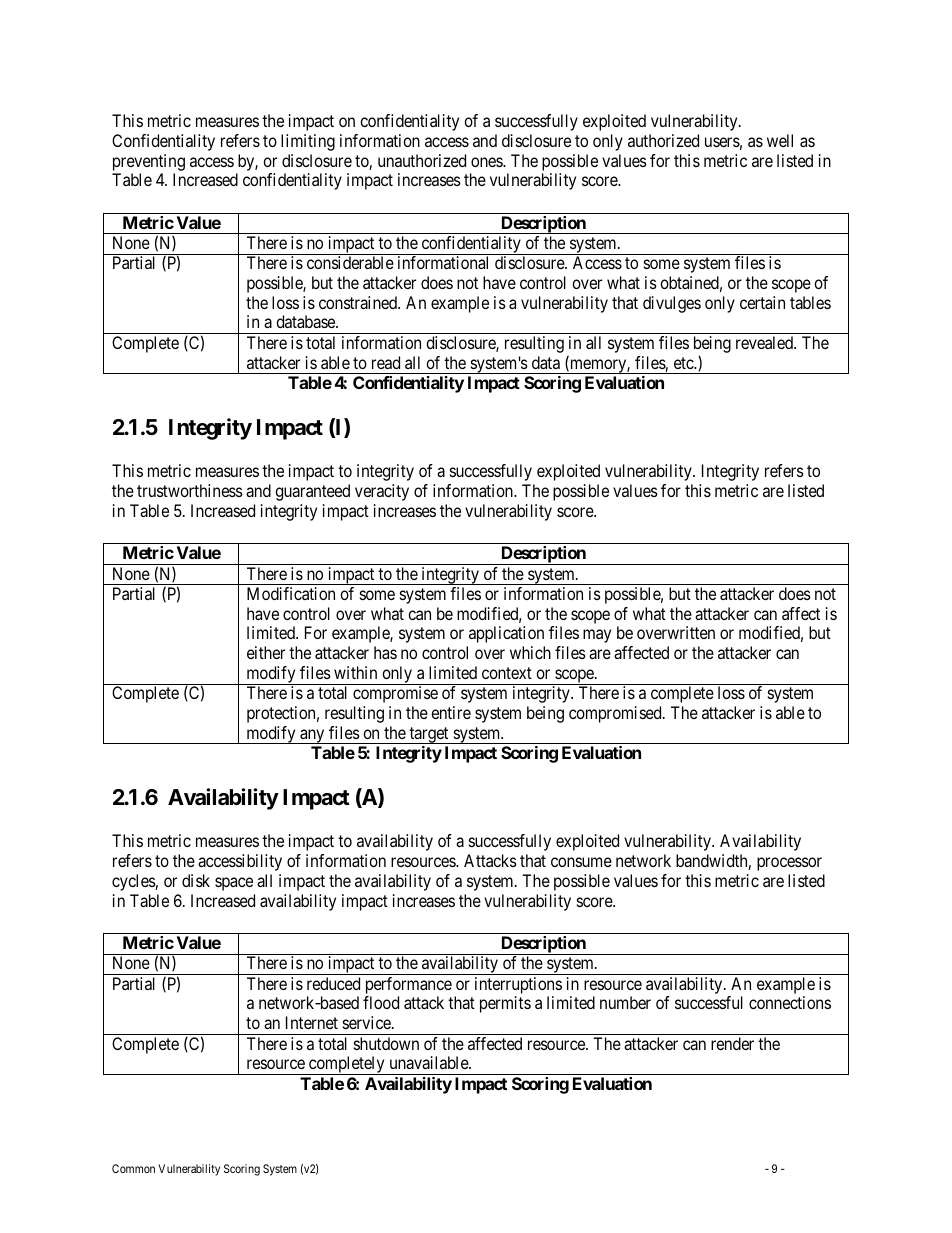 The width and height of the image is (952, 1233). I want to click on constrained, so click(359, 302).
